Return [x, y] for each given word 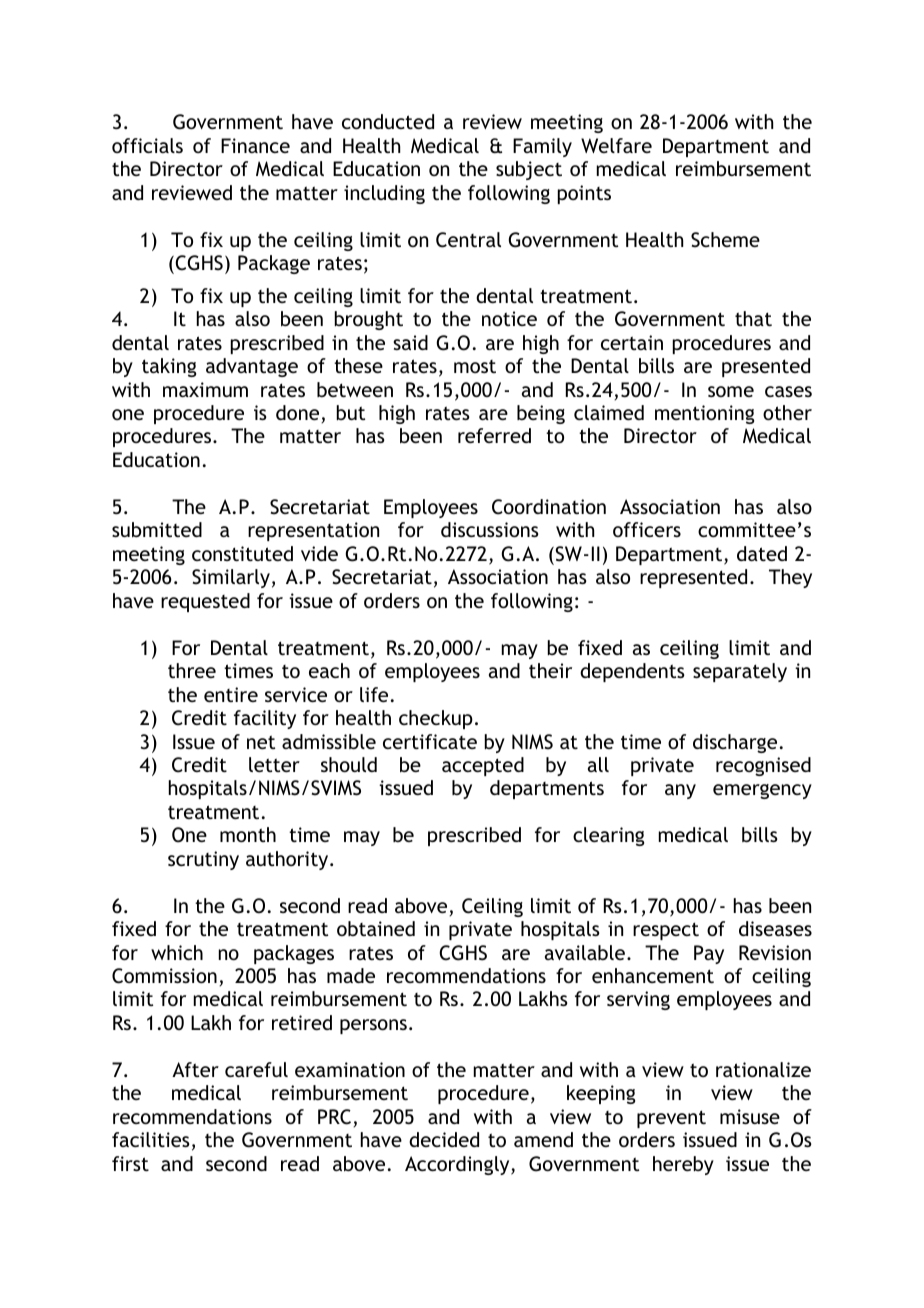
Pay [709, 954]
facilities [151, 1139]
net [261, 742]
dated [762, 553]
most [475, 366]
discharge [735, 743]
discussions [490, 529]
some [731, 391]
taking [169, 367]
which [177, 952]
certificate [430, 741]
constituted [242, 553]
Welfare [616, 145]
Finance [255, 145]
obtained [376, 928]
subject [529, 170]
